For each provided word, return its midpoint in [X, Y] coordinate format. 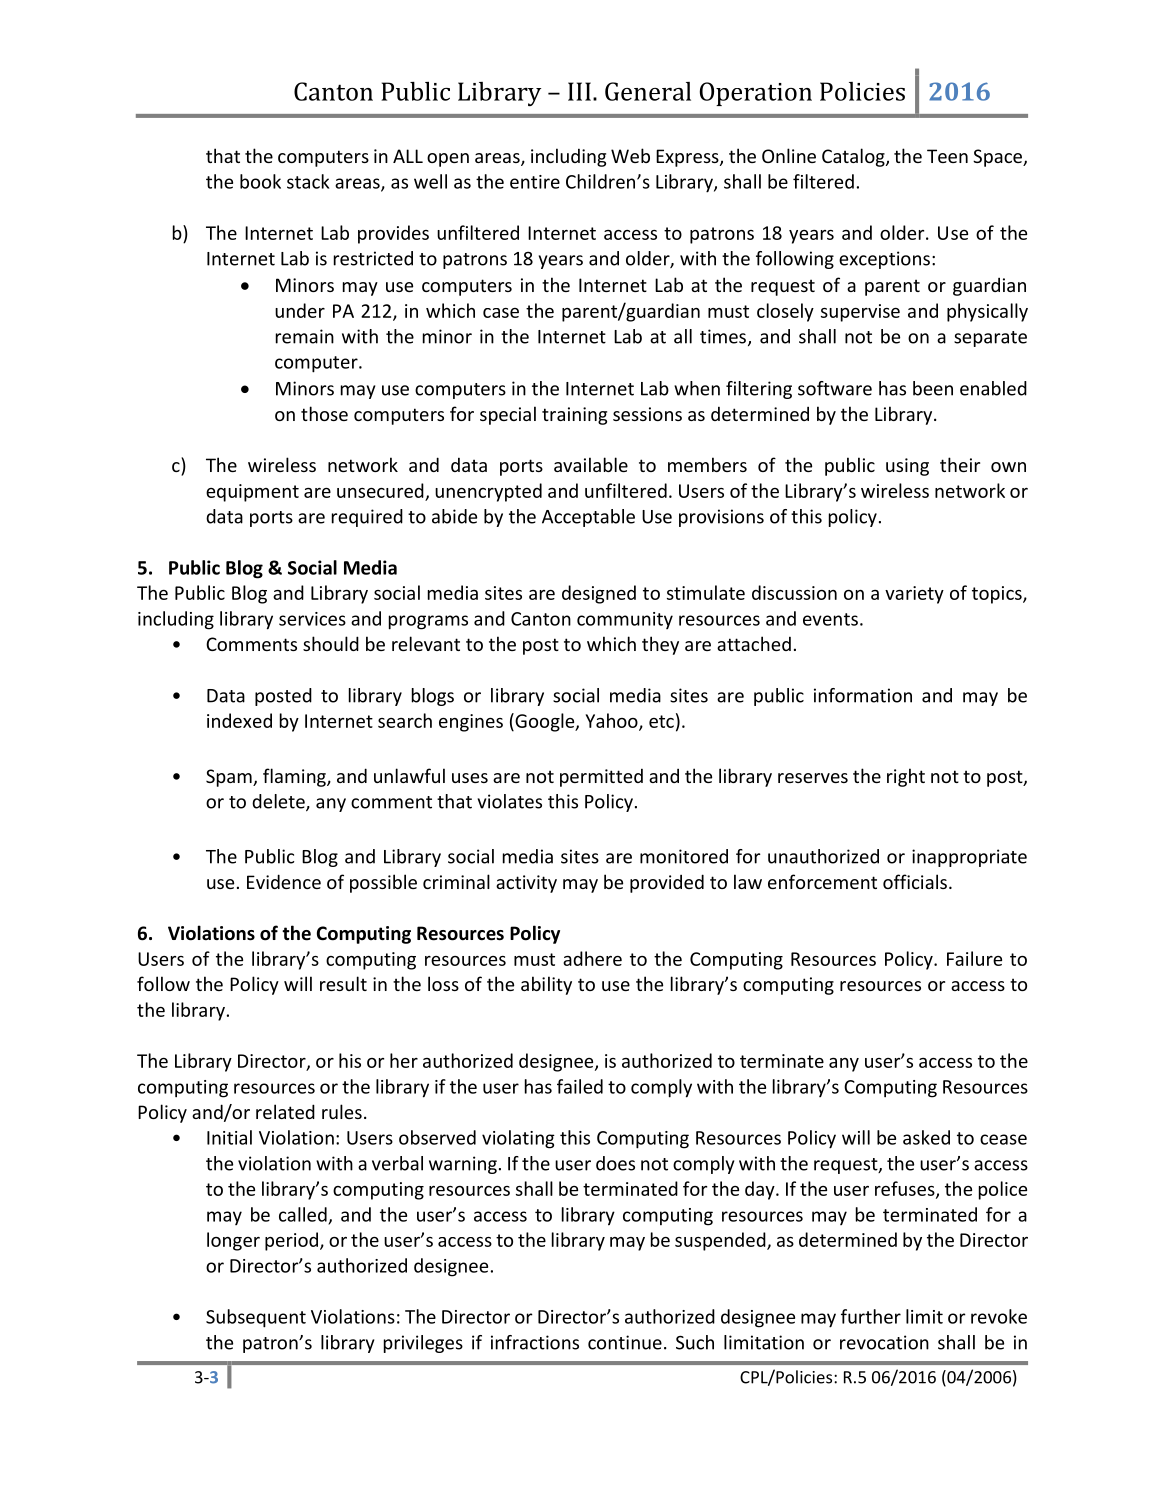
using [907, 467]
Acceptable [588, 518]
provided [667, 883]
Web [630, 155]
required [367, 518]
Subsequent [256, 1318]
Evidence [284, 881]
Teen [947, 156]
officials [915, 881]
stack [308, 181]
